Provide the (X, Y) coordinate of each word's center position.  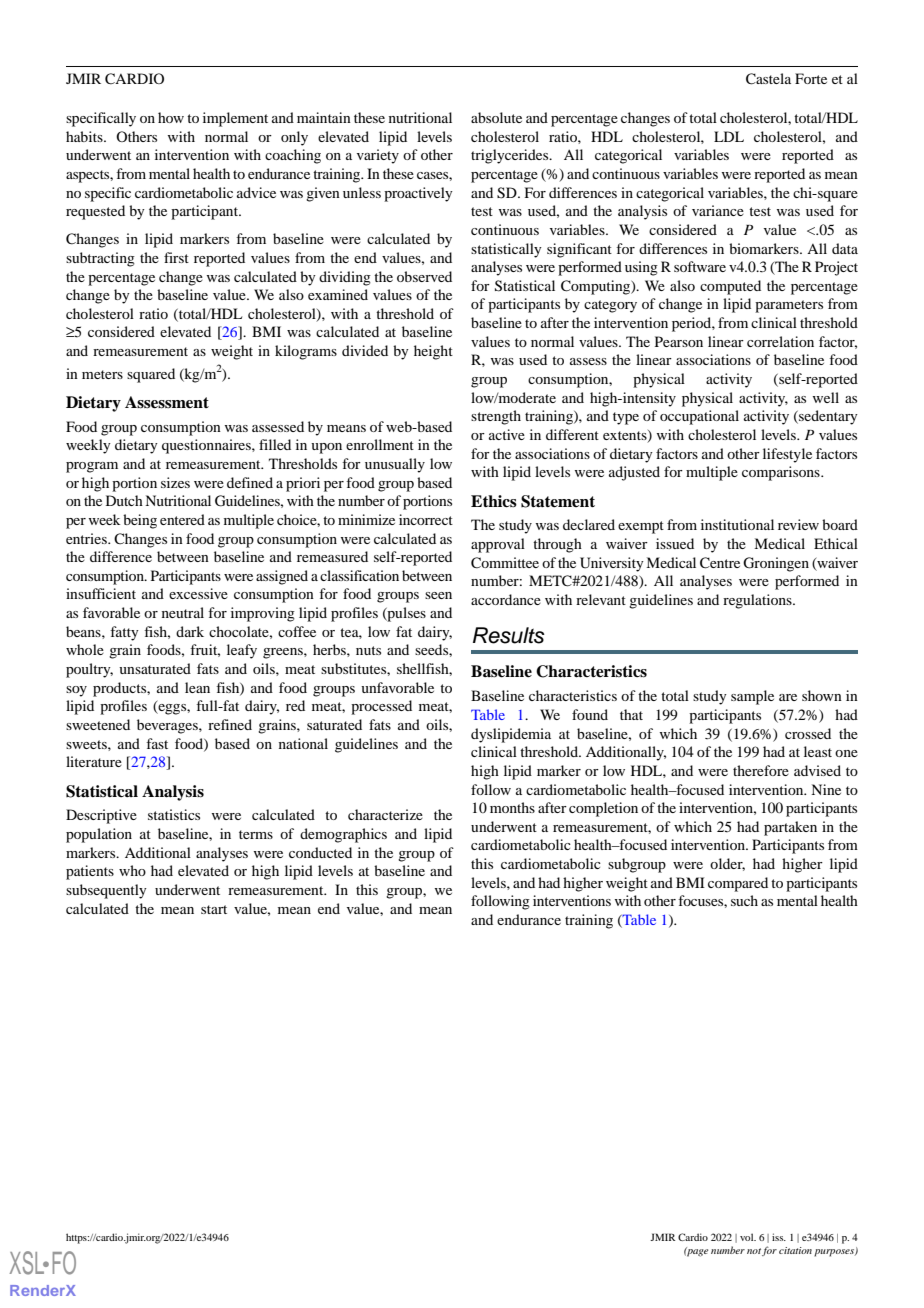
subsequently (106, 891)
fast (157, 743)
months (512, 807)
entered (182, 519)
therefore (761, 770)
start (214, 909)
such (744, 900)
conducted (320, 852)
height (433, 352)
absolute (496, 117)
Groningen (776, 564)
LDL (729, 136)
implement (235, 119)
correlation (780, 341)
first (176, 257)
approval (498, 545)
